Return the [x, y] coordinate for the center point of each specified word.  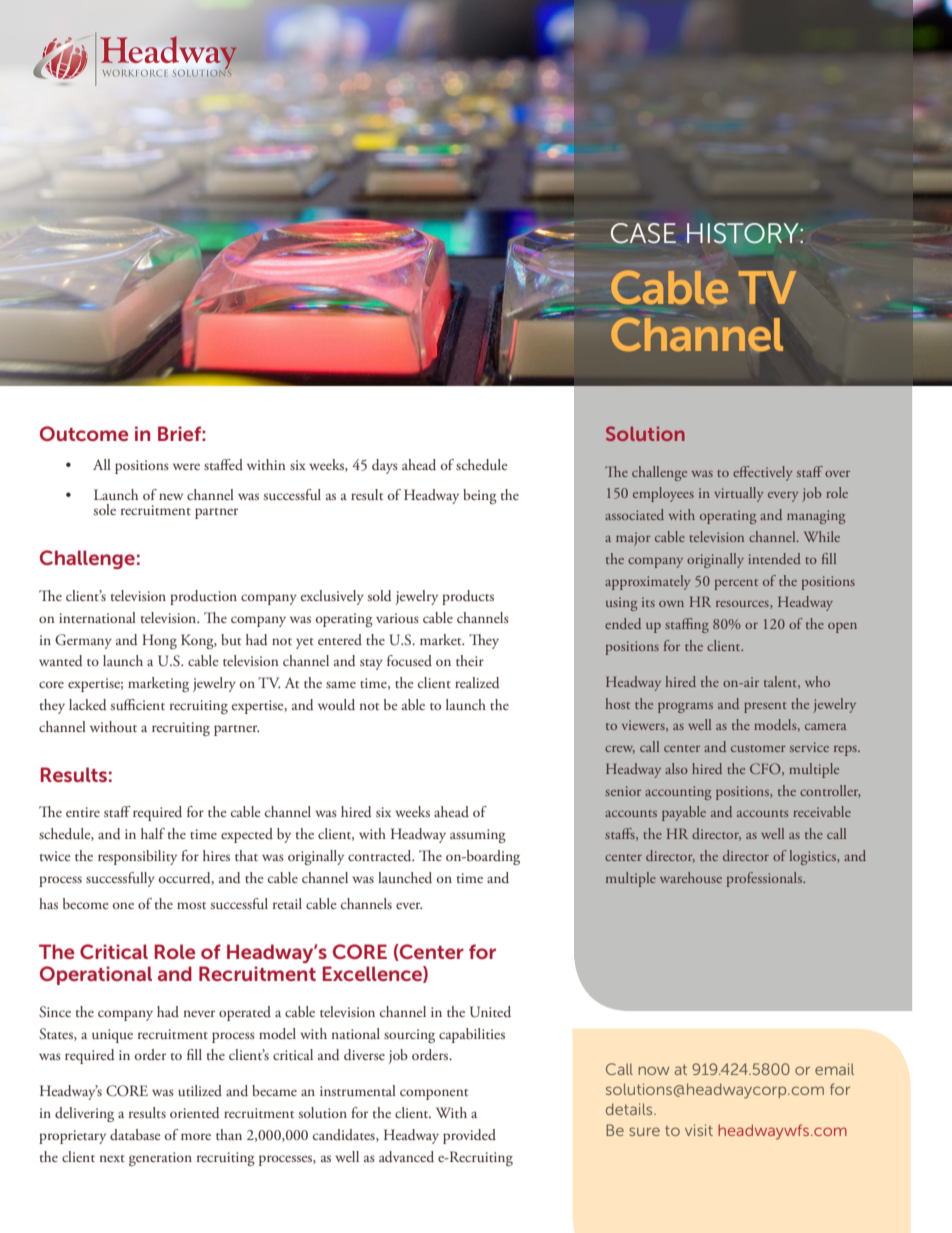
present [765, 707]
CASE [643, 233]
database [135, 1134]
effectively [762, 473]
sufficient [138, 704]
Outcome [84, 433]
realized [477, 683]
